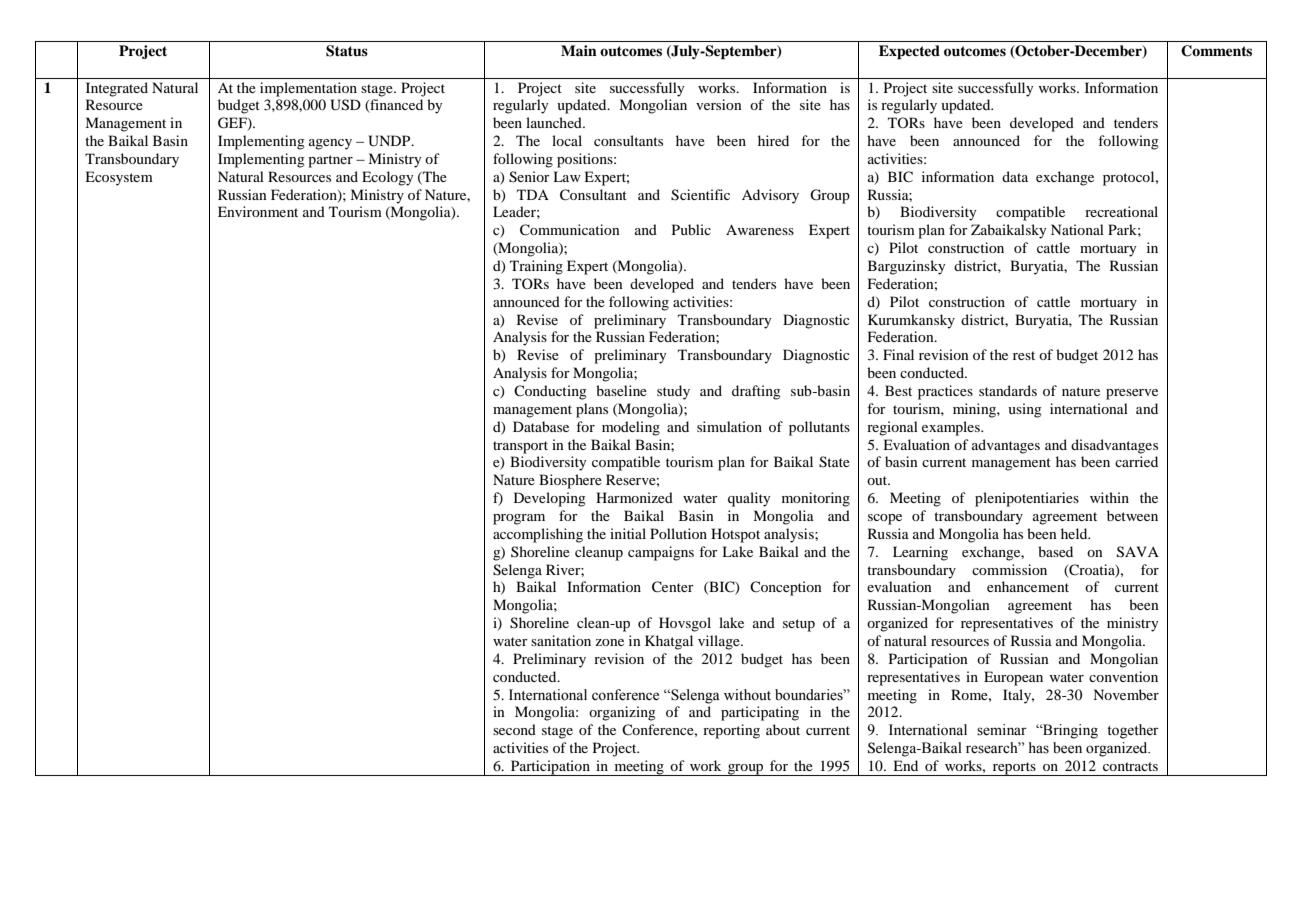 The image size is (1308, 924). Describe the element at coordinates (1216, 51) in the page. I see `Comments` at that location.
